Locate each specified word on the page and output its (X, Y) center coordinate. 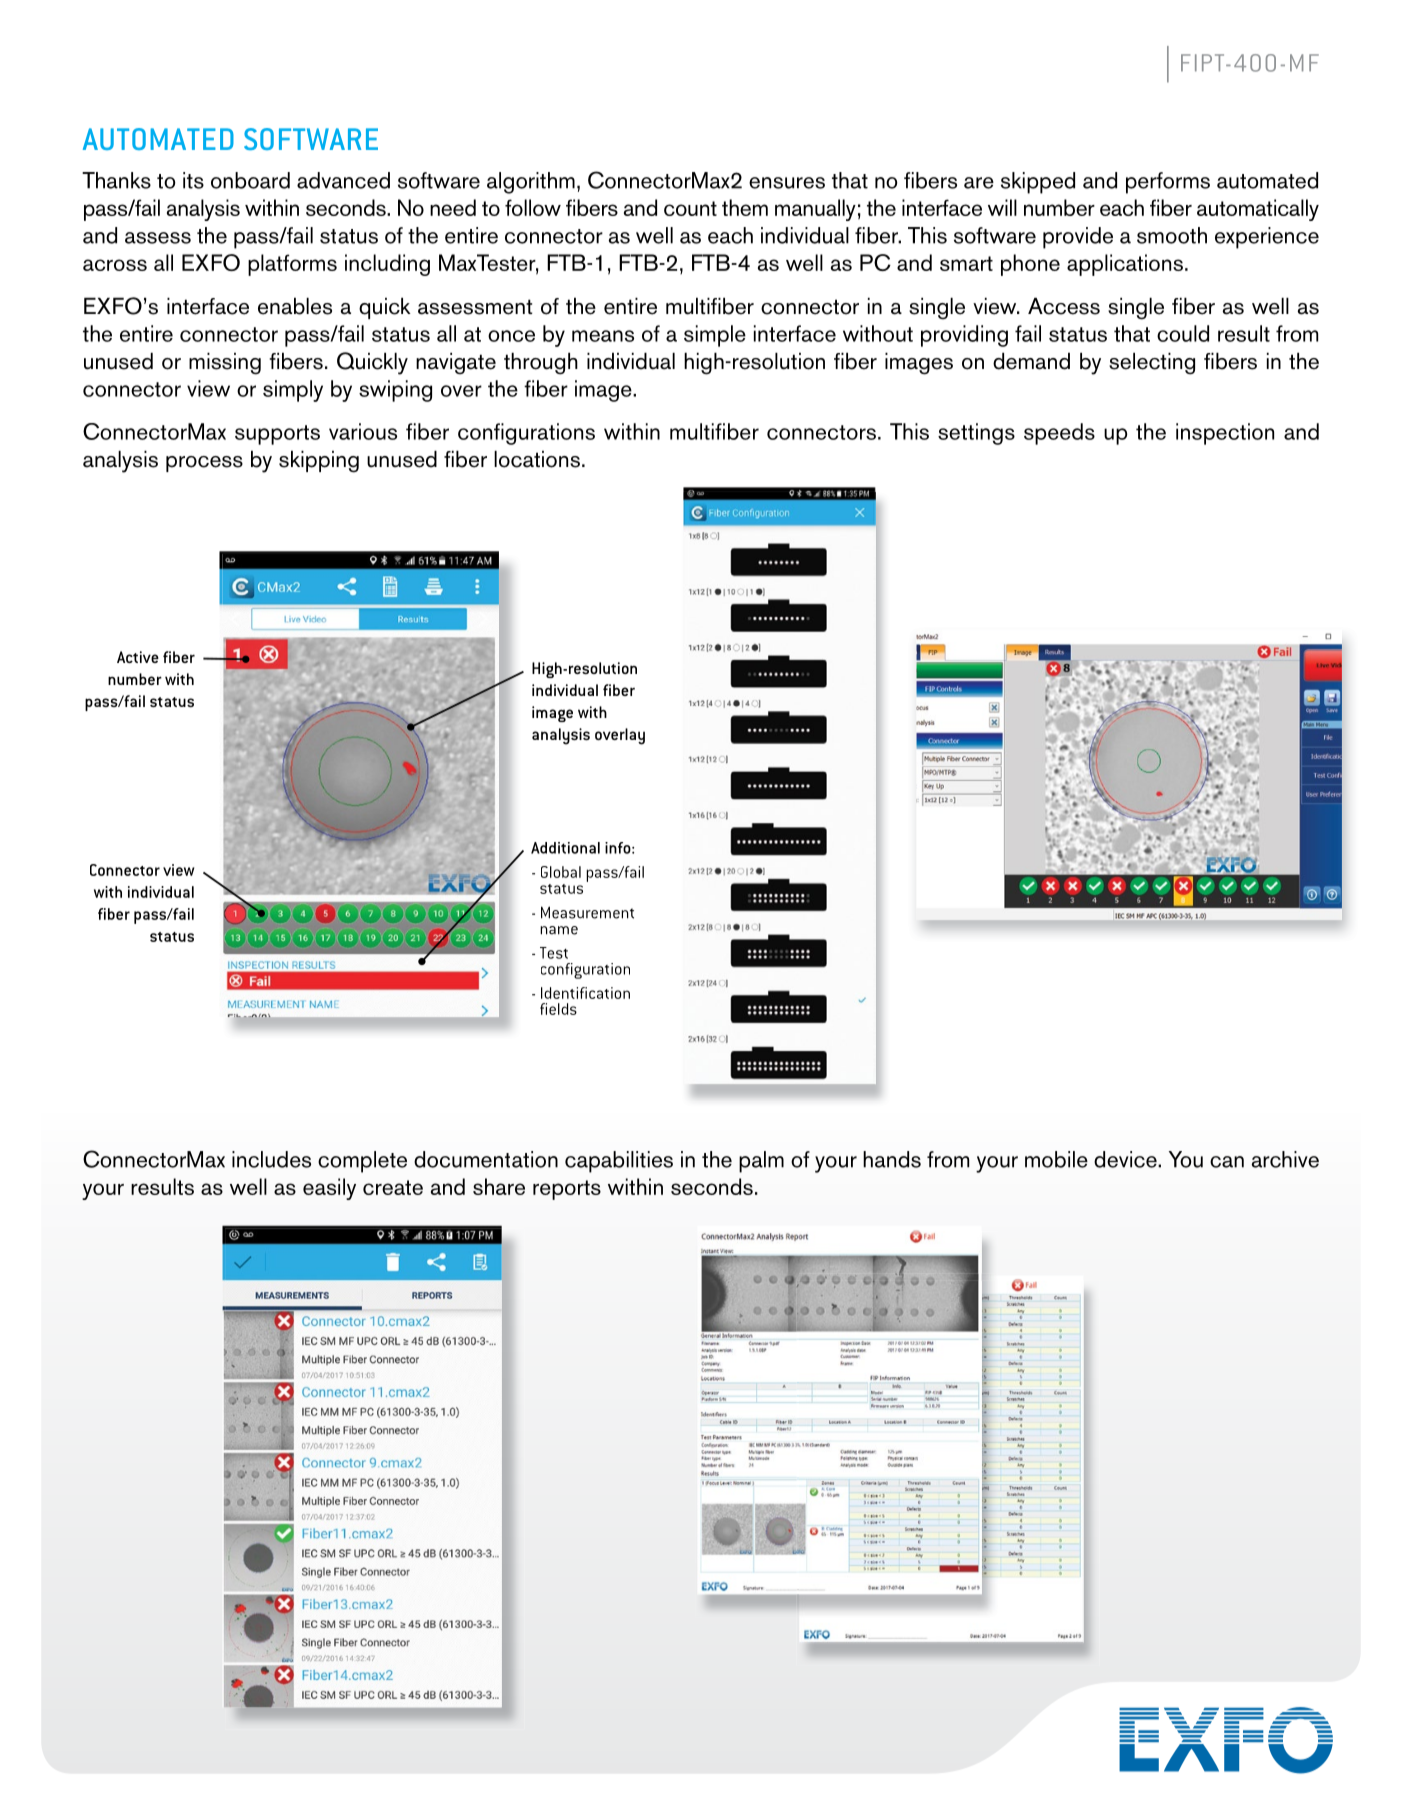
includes (271, 1159)
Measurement (587, 912)
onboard (250, 180)
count (690, 208)
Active (138, 657)
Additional (565, 848)
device (1126, 1159)
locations (537, 459)
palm (761, 1162)
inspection (1225, 434)
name (559, 930)
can (1227, 1162)
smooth (1172, 235)
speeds (1059, 434)
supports (277, 435)
